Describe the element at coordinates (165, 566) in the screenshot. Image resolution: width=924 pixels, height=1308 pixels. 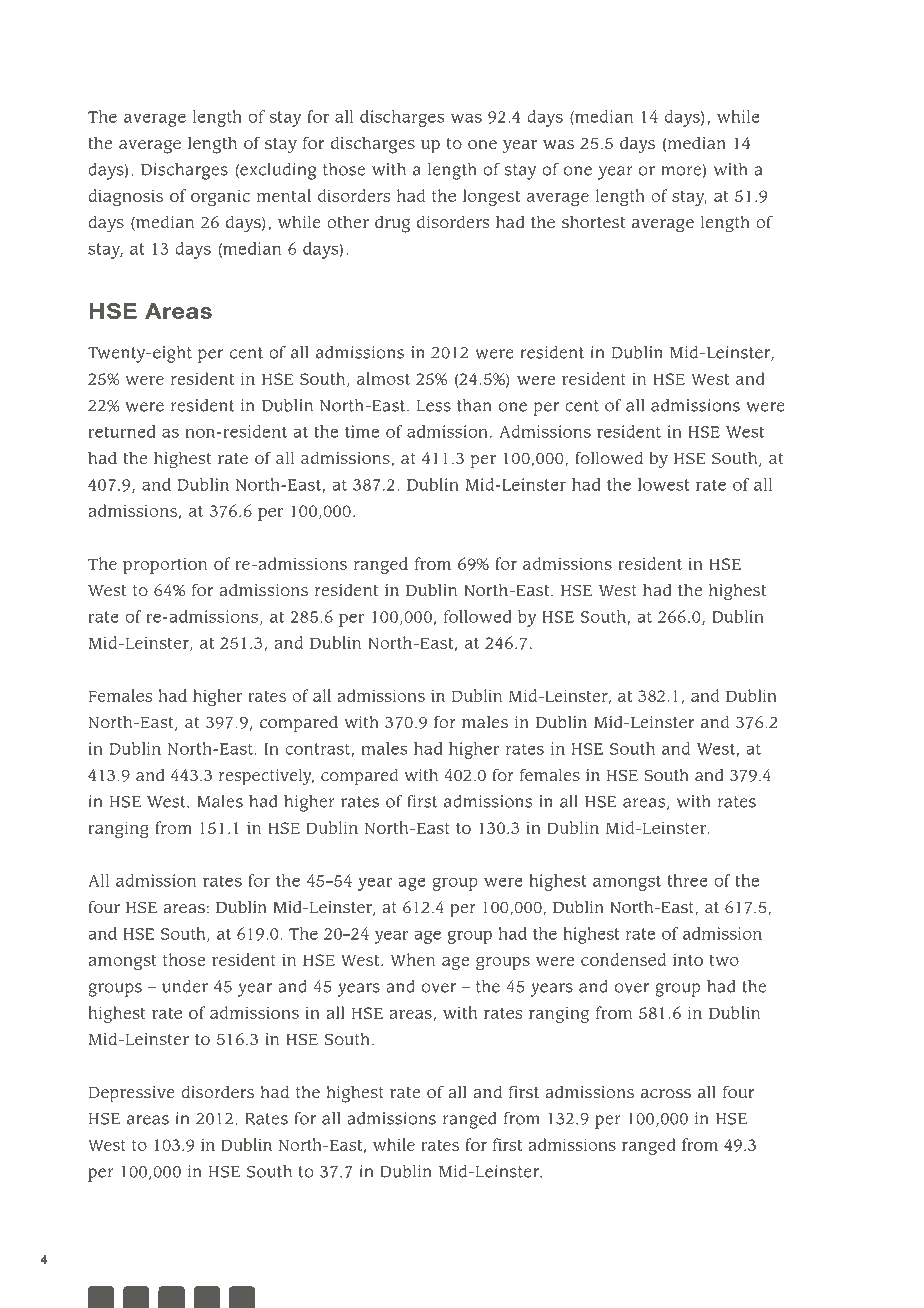
I see `proportion` at that location.
